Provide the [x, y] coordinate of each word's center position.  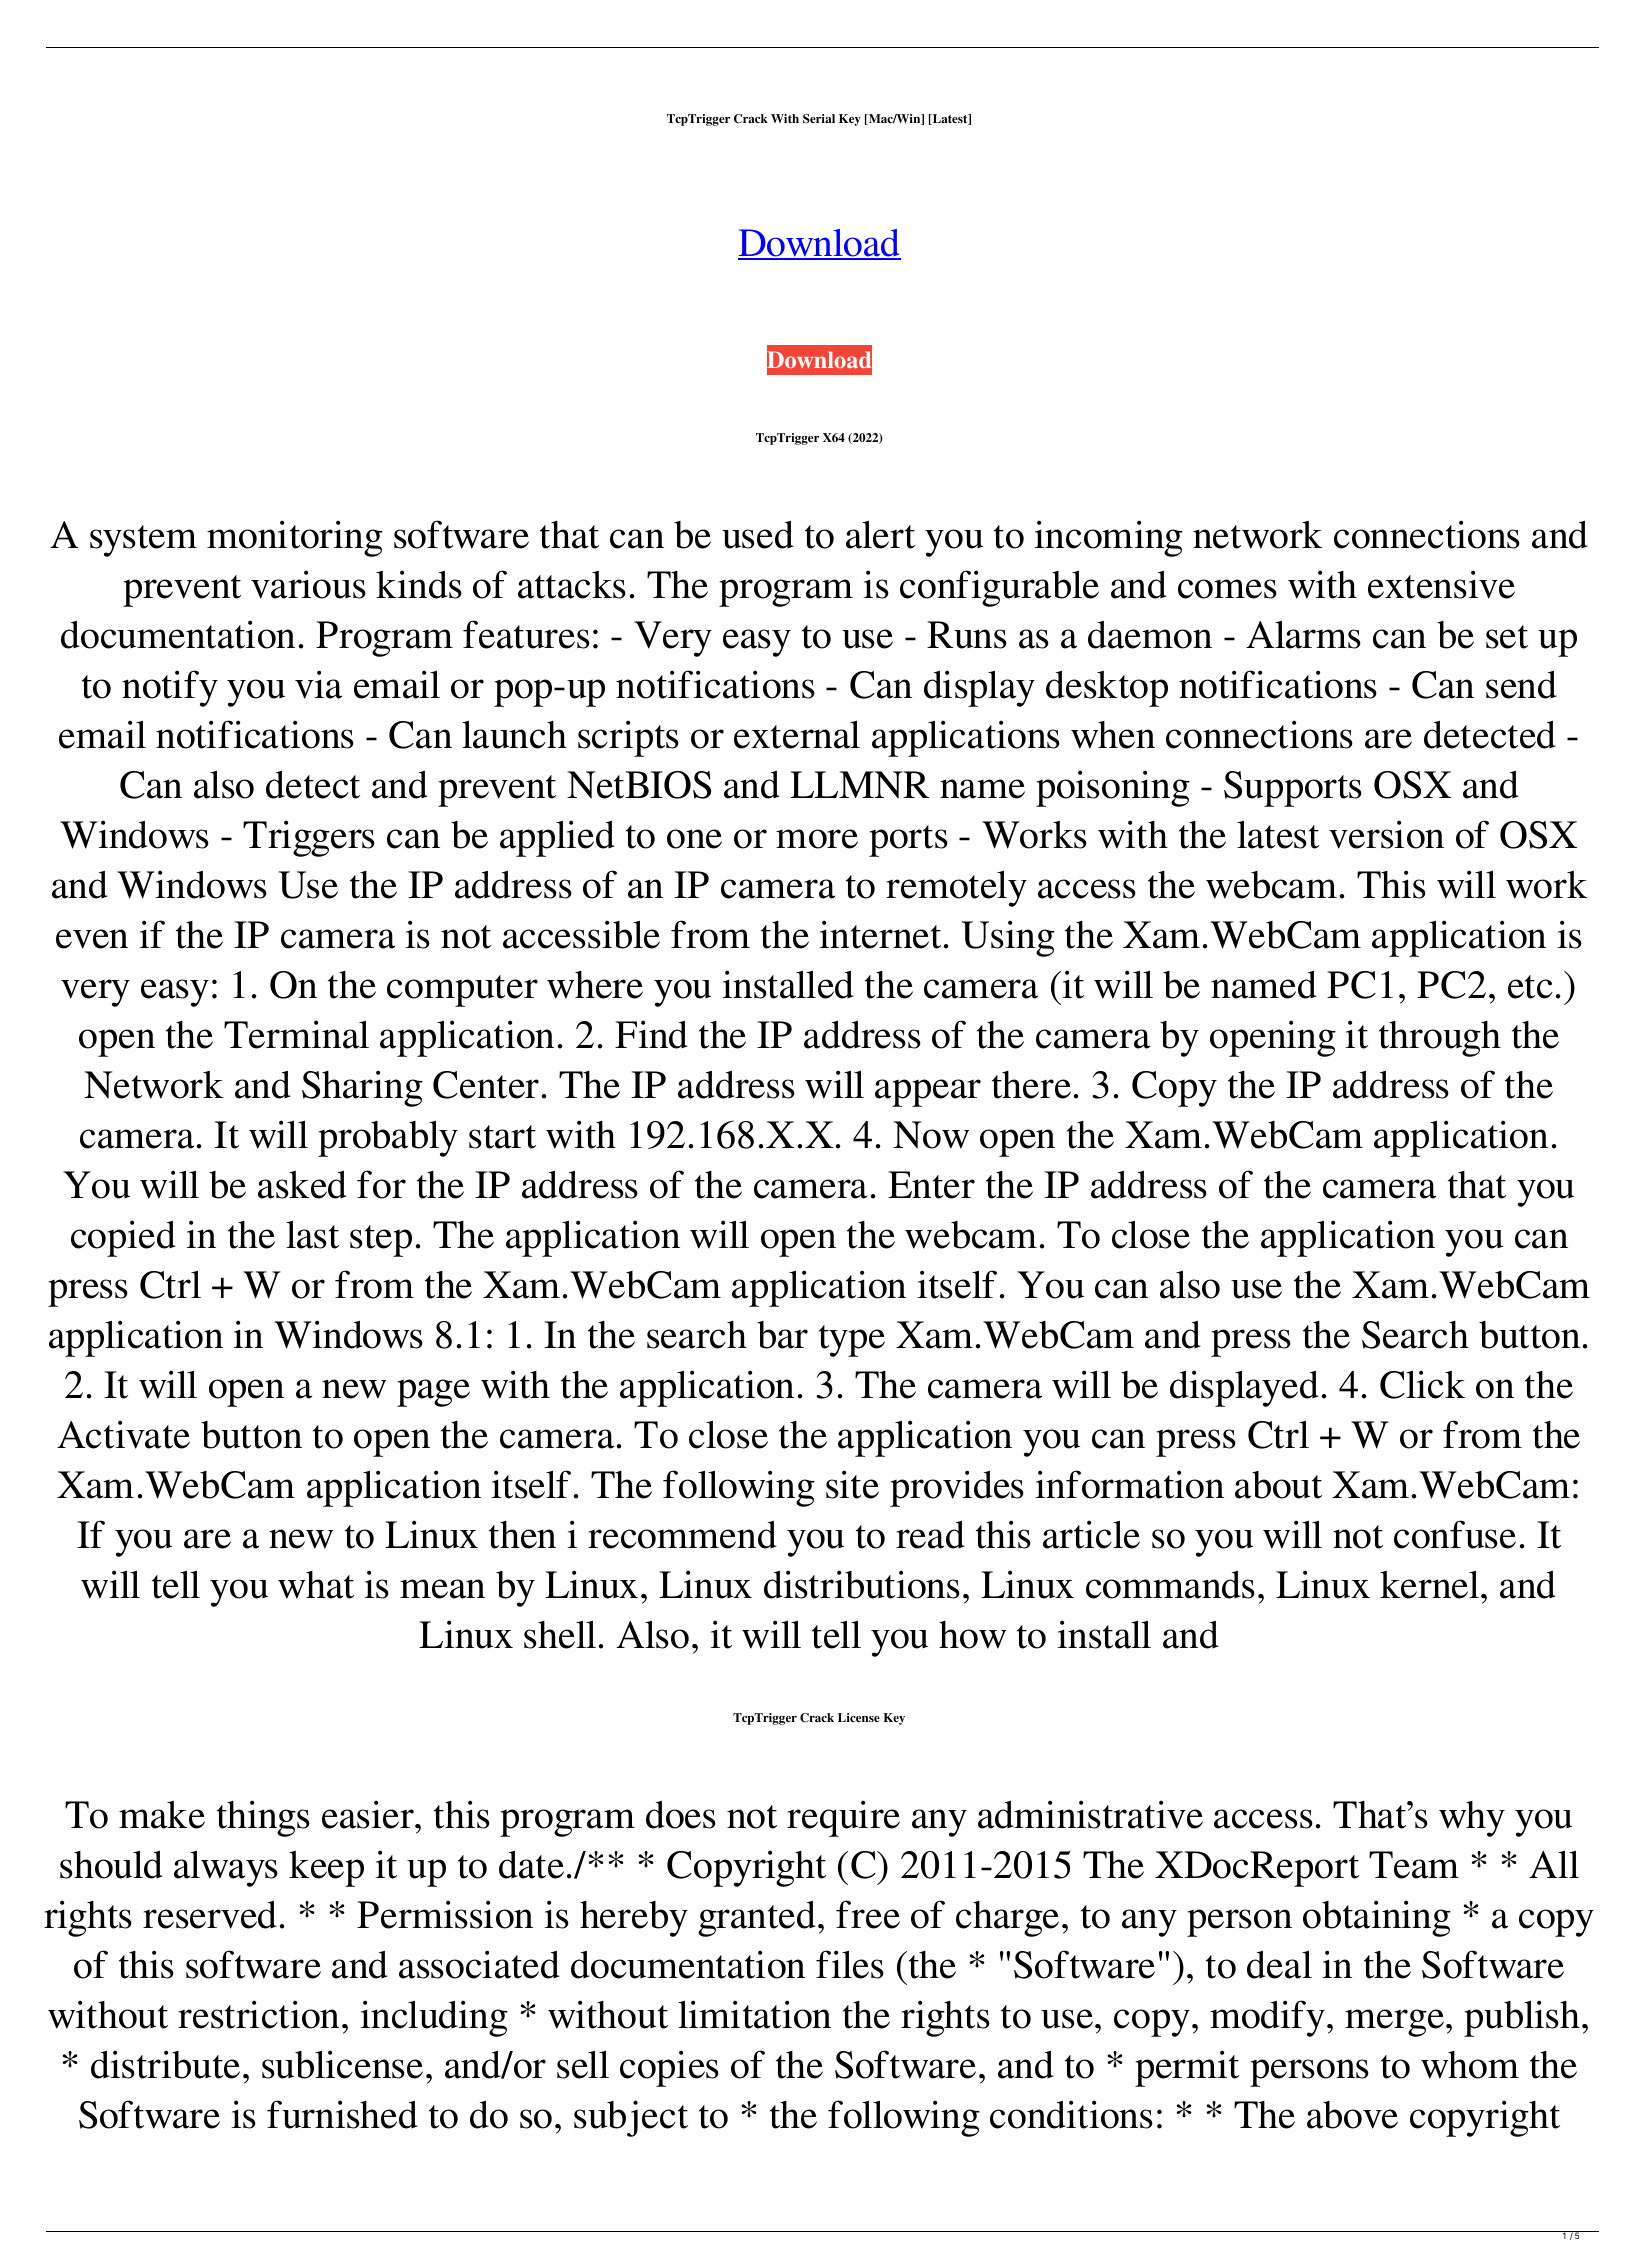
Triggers [309, 838]
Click [1423, 1384]
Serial [819, 118]
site [852, 1484]
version [1386, 834]
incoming [1108, 538]
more [817, 839]
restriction [260, 2014]
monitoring [295, 538]
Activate [123, 1434]
